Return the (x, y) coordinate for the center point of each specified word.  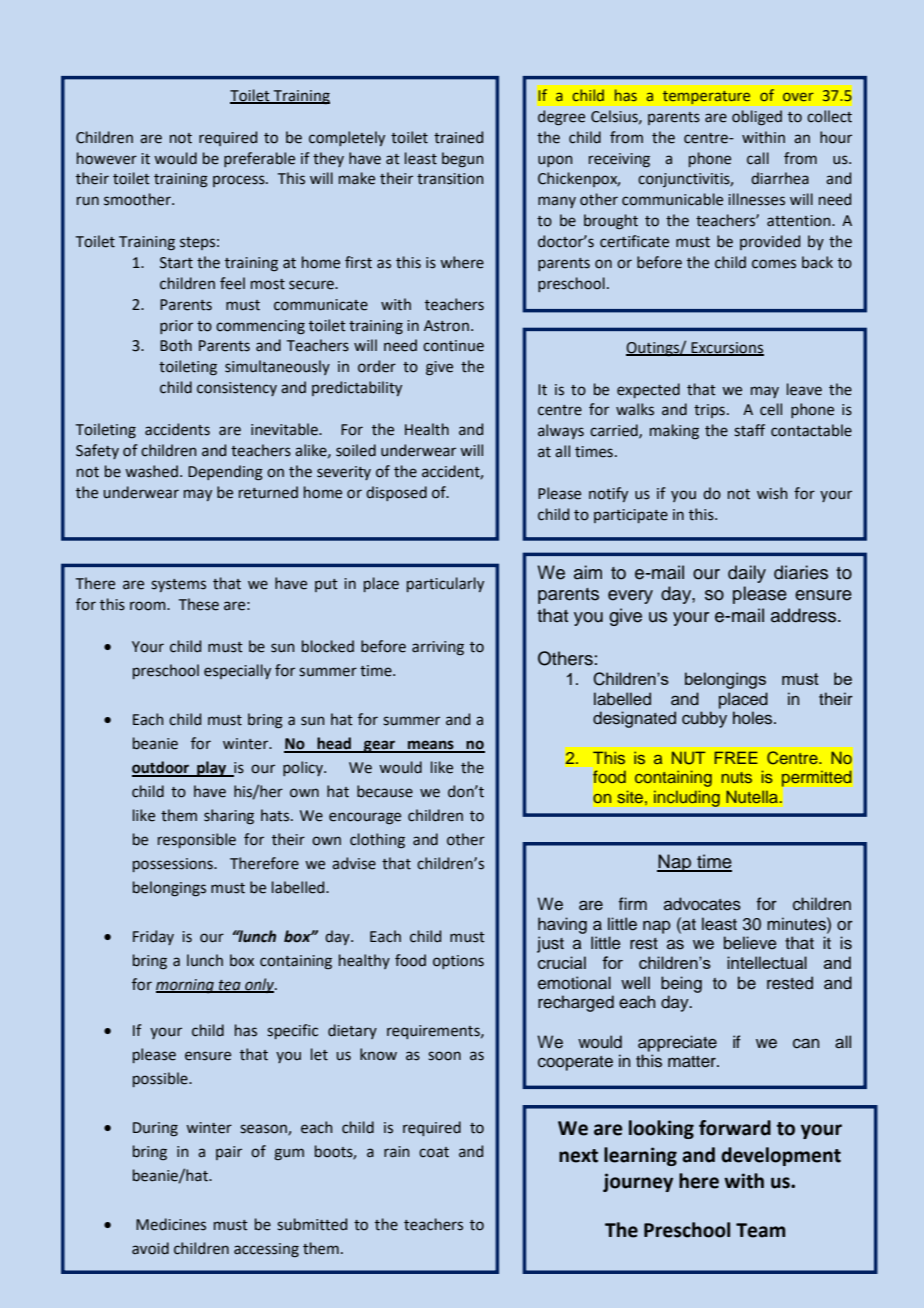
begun (462, 159)
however (107, 158)
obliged (757, 118)
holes (754, 718)
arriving (438, 648)
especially (237, 671)
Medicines (171, 1224)
